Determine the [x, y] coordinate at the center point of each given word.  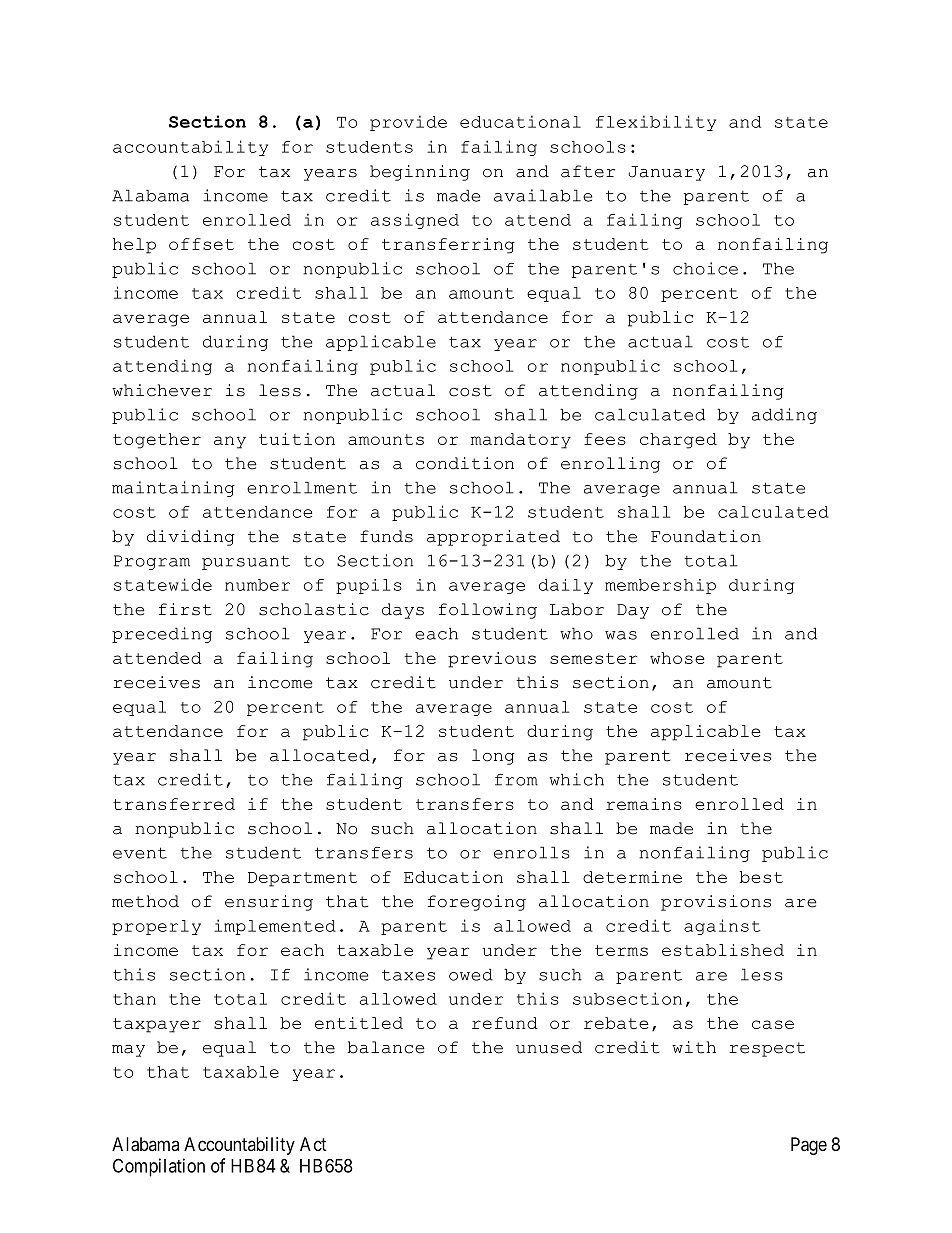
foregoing [477, 903]
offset [201, 244]
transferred [174, 804]
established [723, 950]
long [493, 757]
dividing [191, 538]
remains [644, 804]
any [230, 442]
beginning [420, 173]
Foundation [706, 536]
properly [156, 927]
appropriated [493, 538]
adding [784, 416]
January [667, 173]
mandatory [521, 441]
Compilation [159, 1167]
